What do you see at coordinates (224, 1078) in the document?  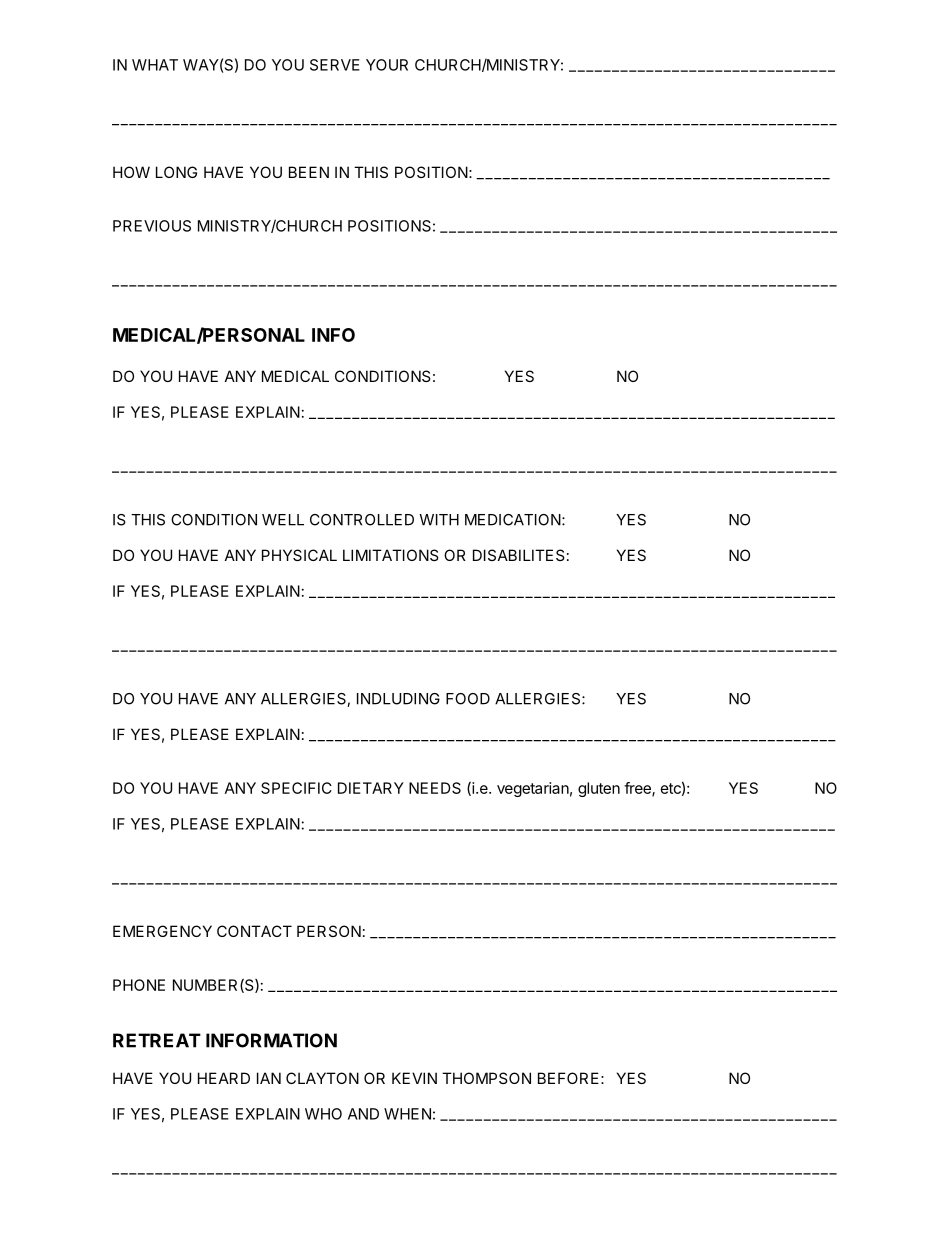 I see `HEARD` at bounding box center [224, 1078].
